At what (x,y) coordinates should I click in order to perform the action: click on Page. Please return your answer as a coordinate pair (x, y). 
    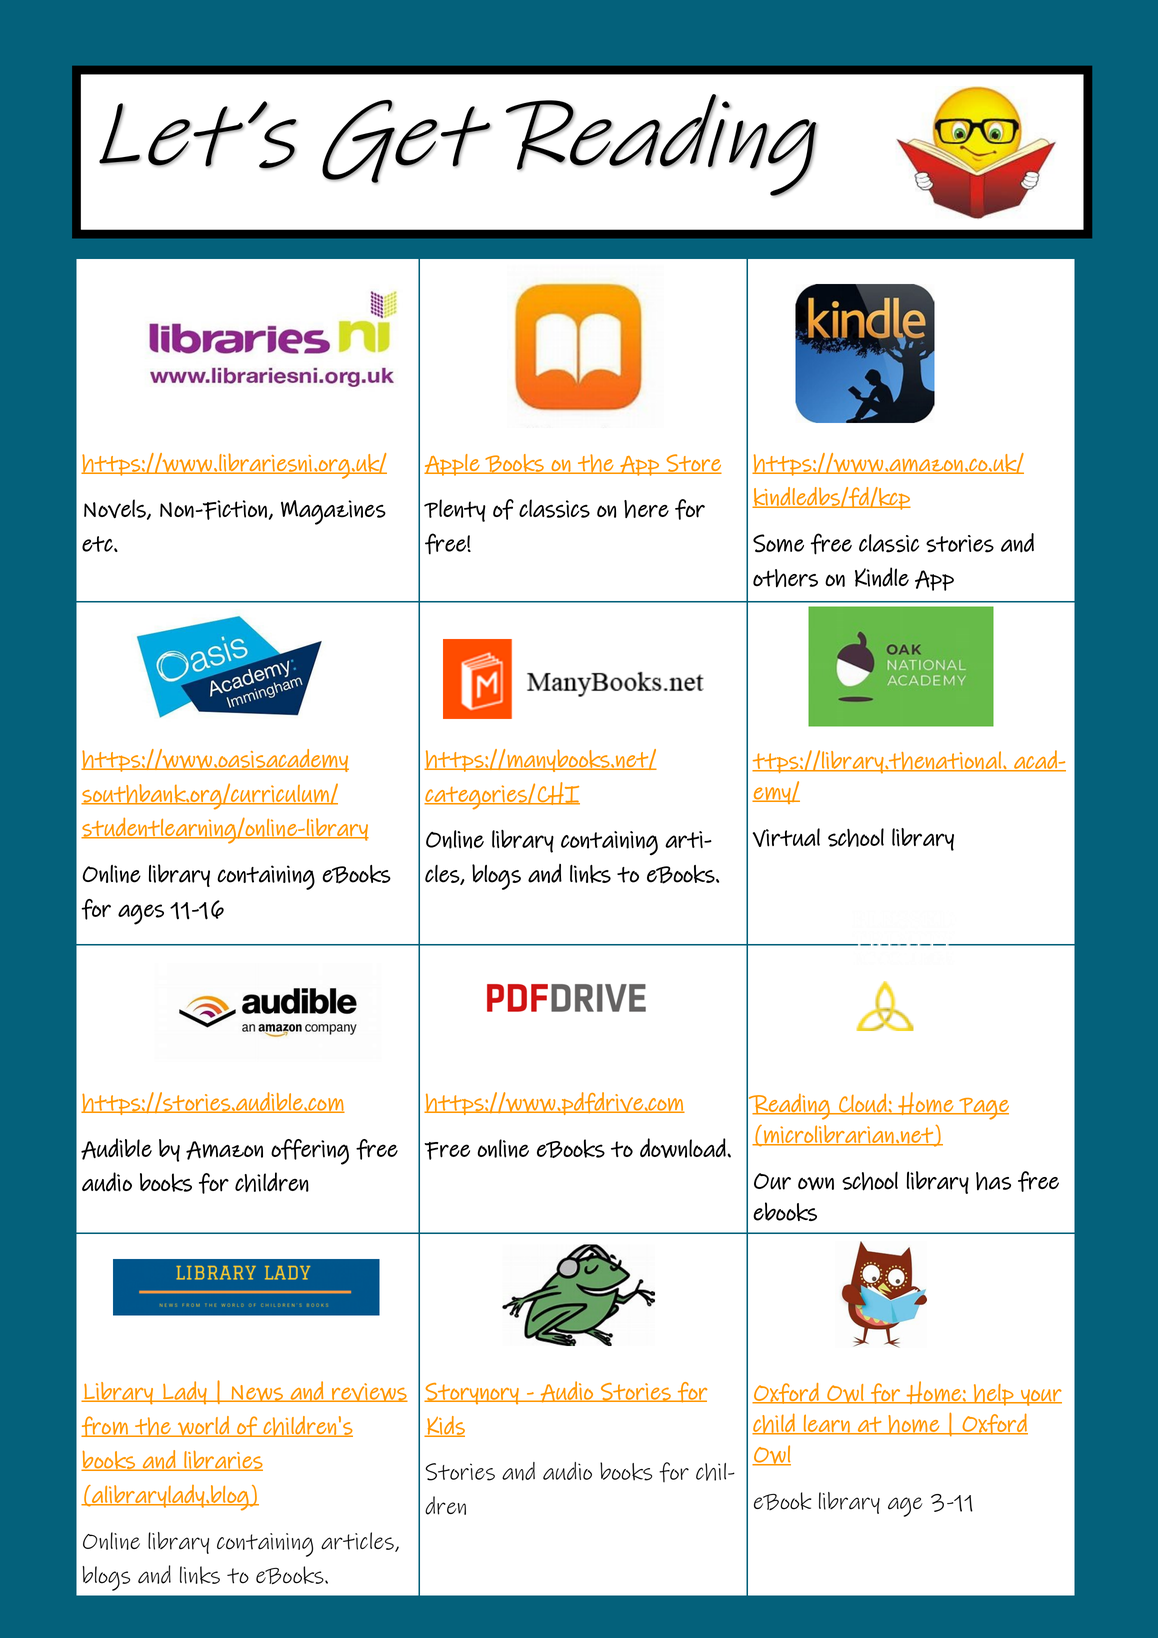
    Looking at the image, I should click on (983, 1109).
